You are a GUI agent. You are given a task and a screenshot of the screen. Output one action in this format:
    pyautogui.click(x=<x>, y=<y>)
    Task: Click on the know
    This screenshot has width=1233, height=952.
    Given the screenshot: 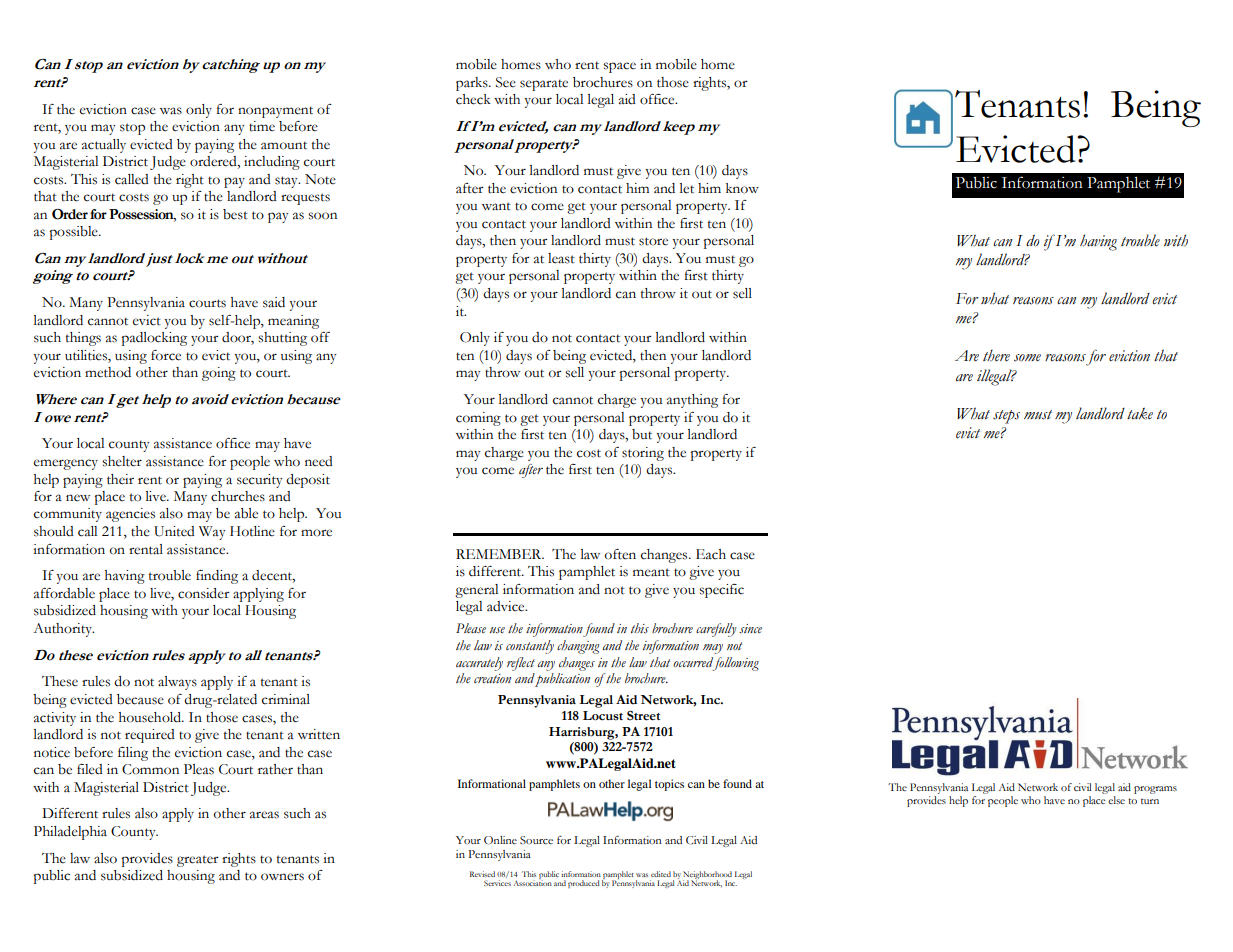 What is the action you would take?
    pyautogui.click(x=742, y=188)
